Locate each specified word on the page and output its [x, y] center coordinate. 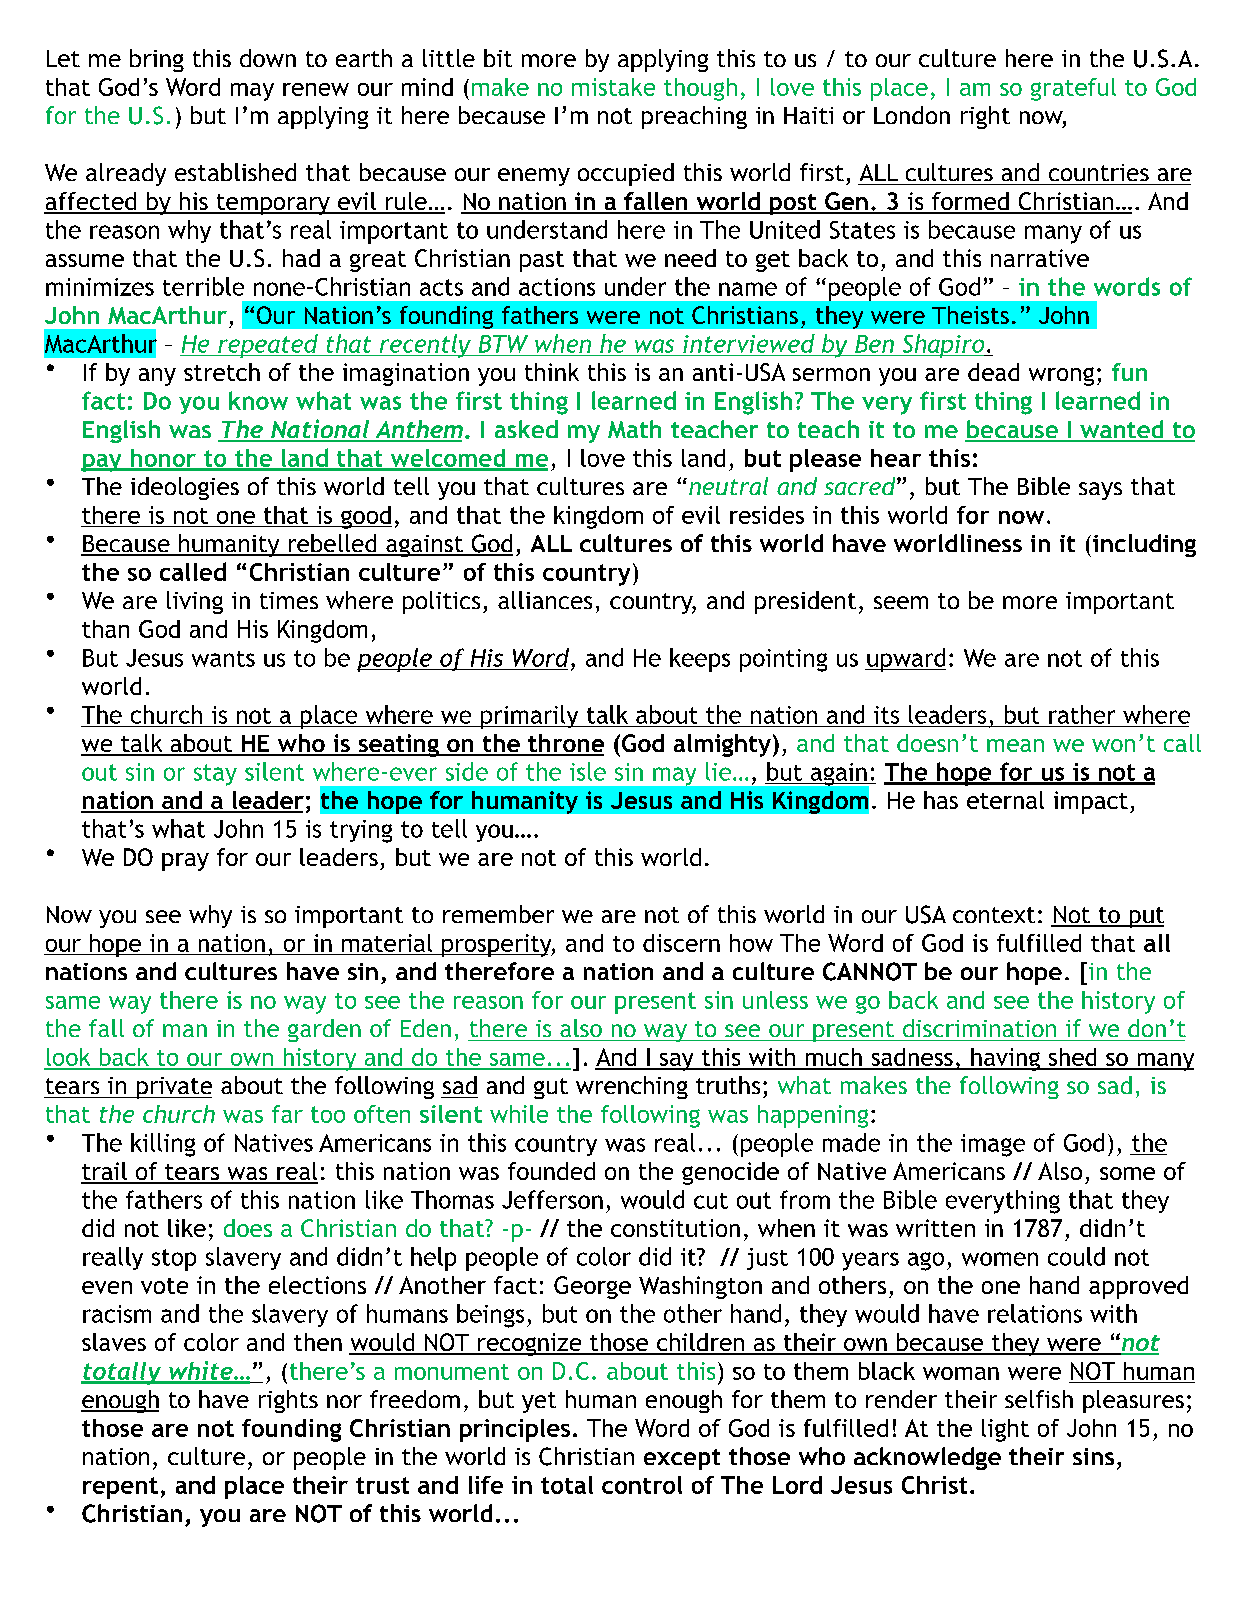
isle [588, 771]
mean [1015, 745]
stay [215, 775]
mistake [613, 87]
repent [120, 1488]
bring [157, 60]
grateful [1073, 89]
